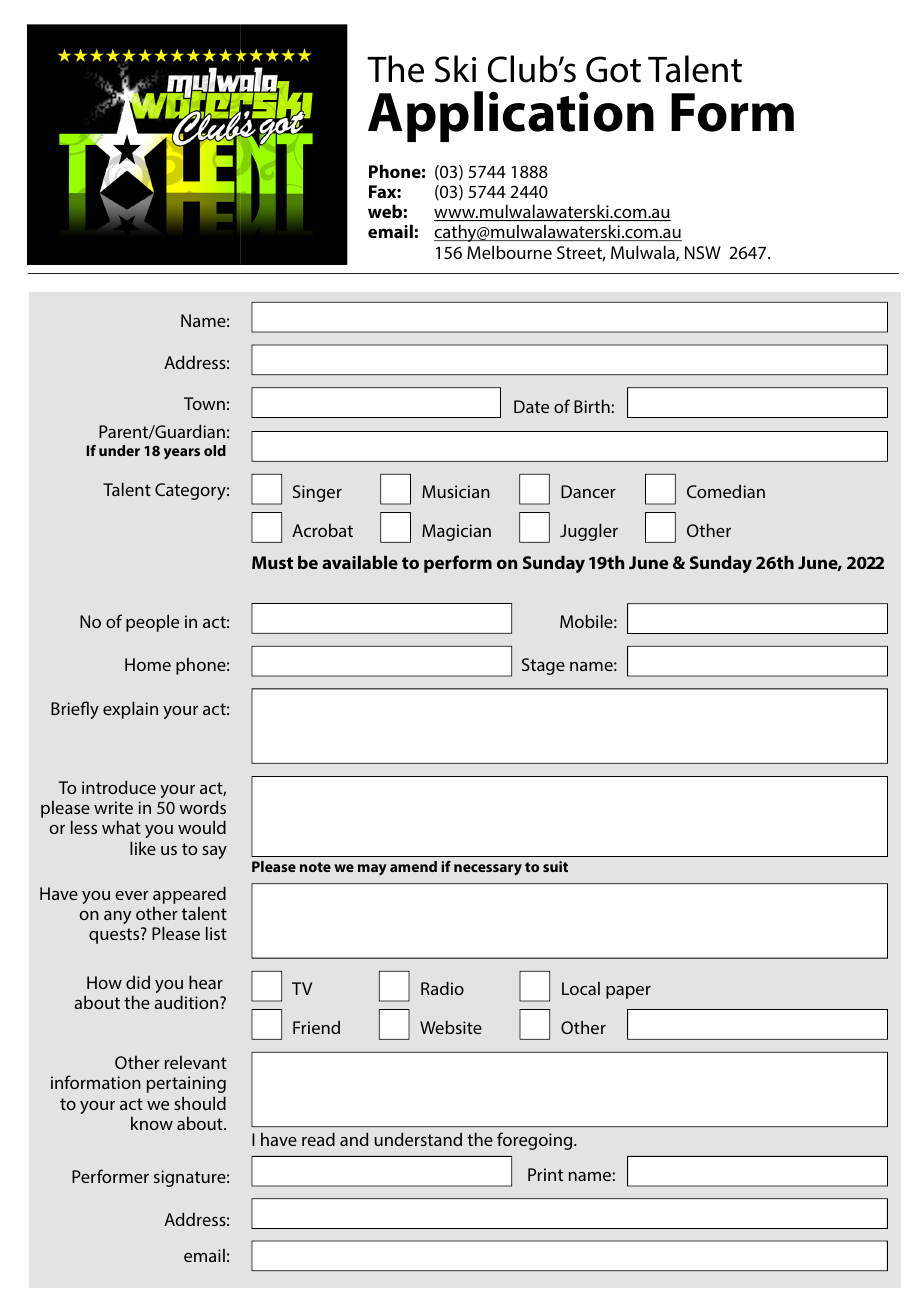 This screenshot has width=924, height=1308. What do you see at coordinates (318, 1139) in the screenshot?
I see `read` at bounding box center [318, 1139].
